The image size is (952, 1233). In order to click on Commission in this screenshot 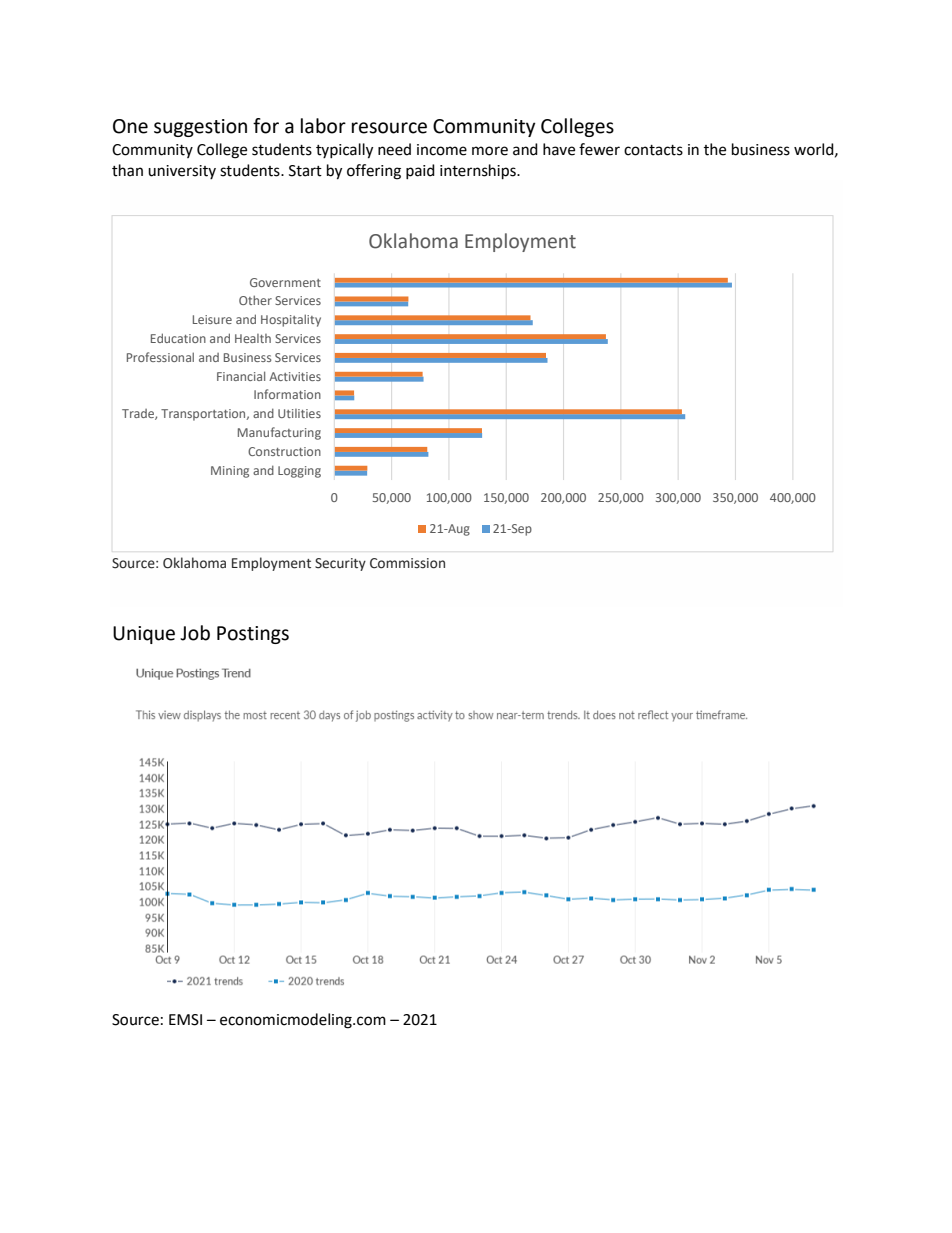, I will do `click(407, 563)`.
